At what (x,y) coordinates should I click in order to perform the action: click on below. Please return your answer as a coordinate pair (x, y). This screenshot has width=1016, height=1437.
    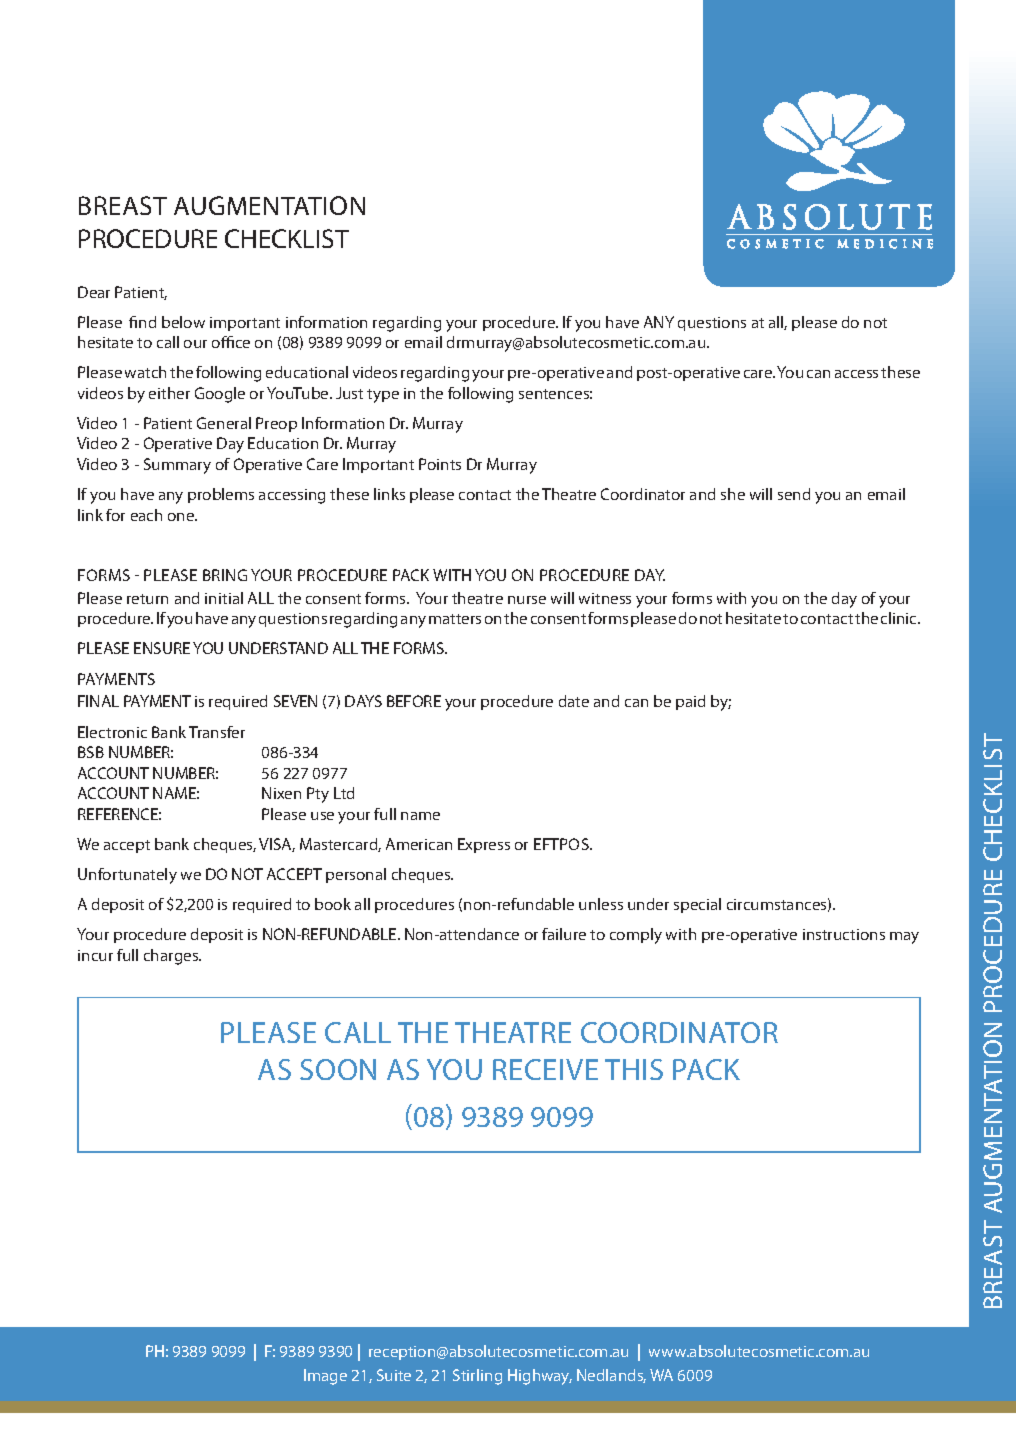
    Looking at the image, I should click on (183, 322).
